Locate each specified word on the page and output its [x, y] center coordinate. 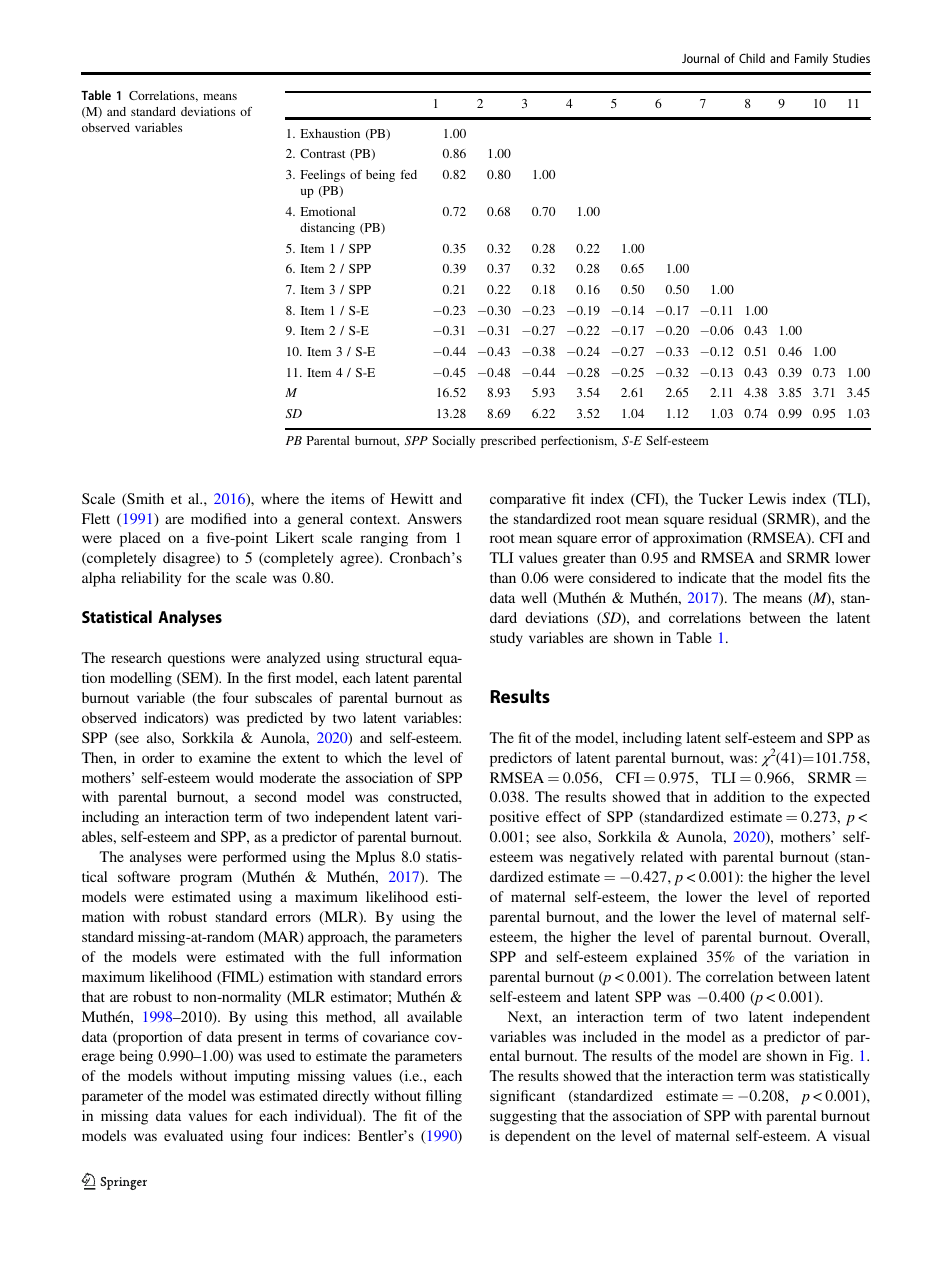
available [434, 1016]
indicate [702, 577]
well [534, 597]
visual [851, 1135]
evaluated [193, 1135]
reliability [151, 579]
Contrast [322, 153]
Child [752, 58]
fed [409, 174]
